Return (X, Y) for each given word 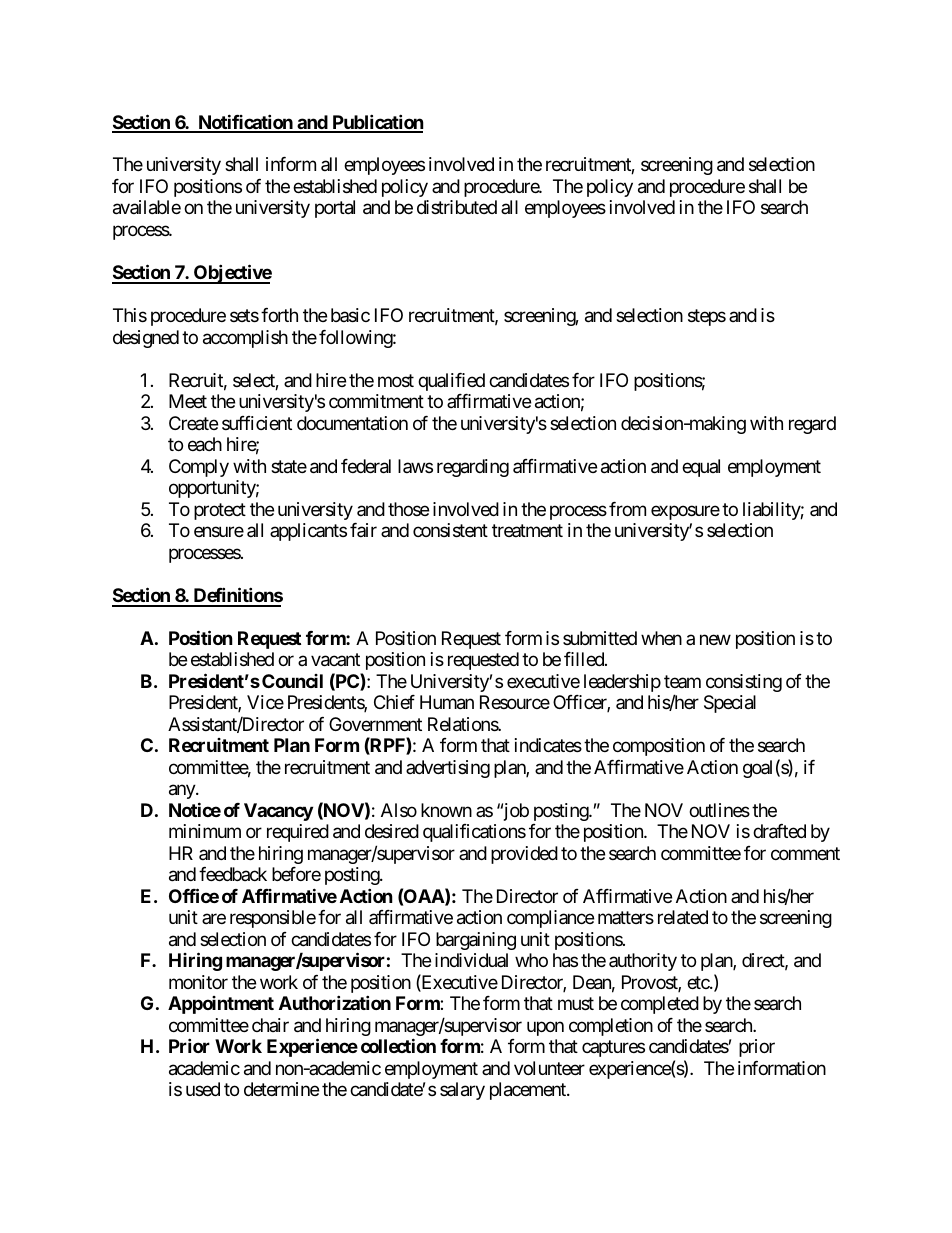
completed (660, 1005)
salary (462, 1091)
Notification (245, 123)
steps (707, 317)
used (203, 1089)
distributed (457, 207)
